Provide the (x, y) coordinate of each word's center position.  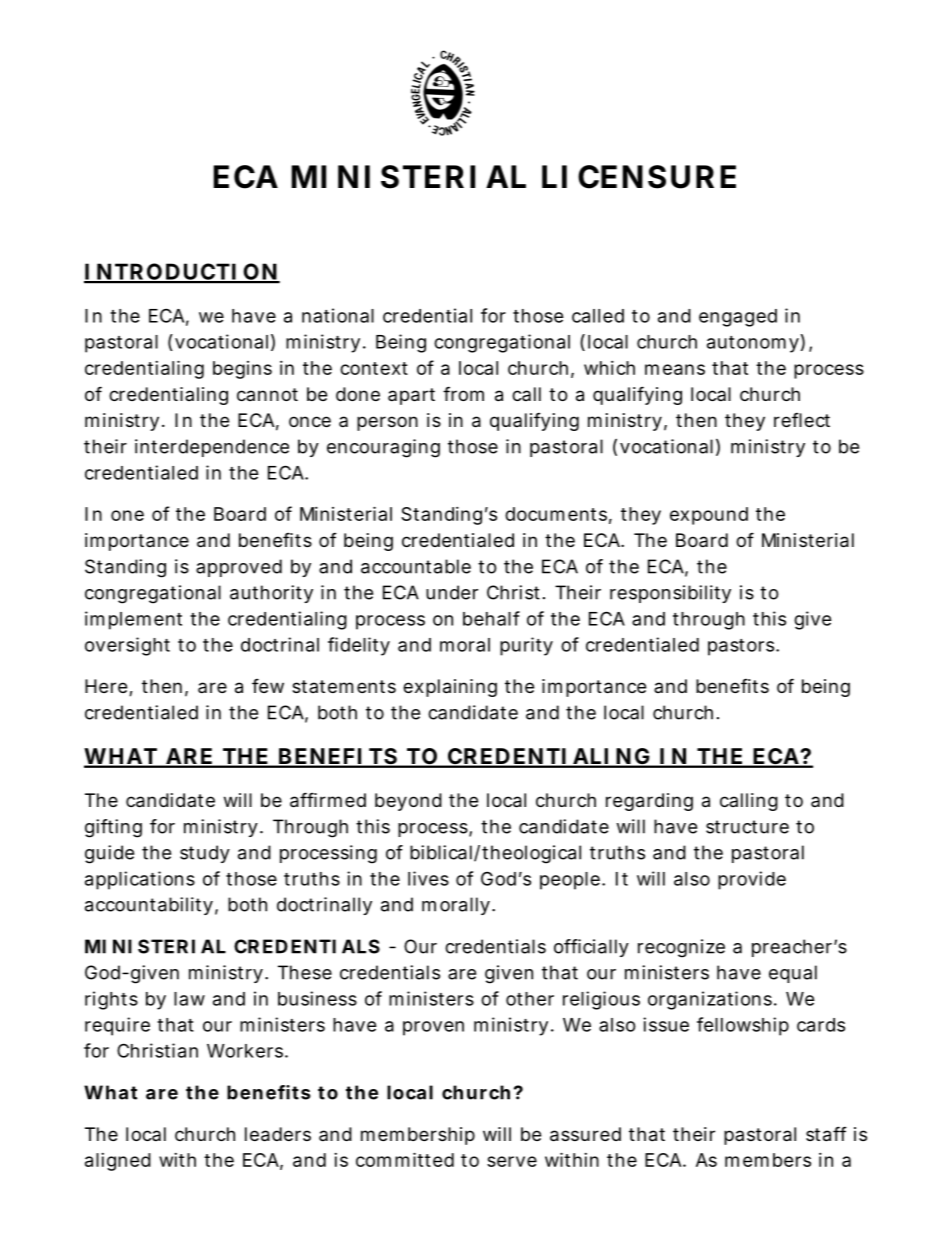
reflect (802, 420)
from (463, 393)
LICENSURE (639, 177)
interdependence (212, 448)
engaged (738, 318)
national (338, 315)
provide (752, 880)
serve (512, 1161)
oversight (127, 646)
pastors (742, 647)
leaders (278, 1134)
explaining (450, 688)
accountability (149, 906)
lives (428, 878)
